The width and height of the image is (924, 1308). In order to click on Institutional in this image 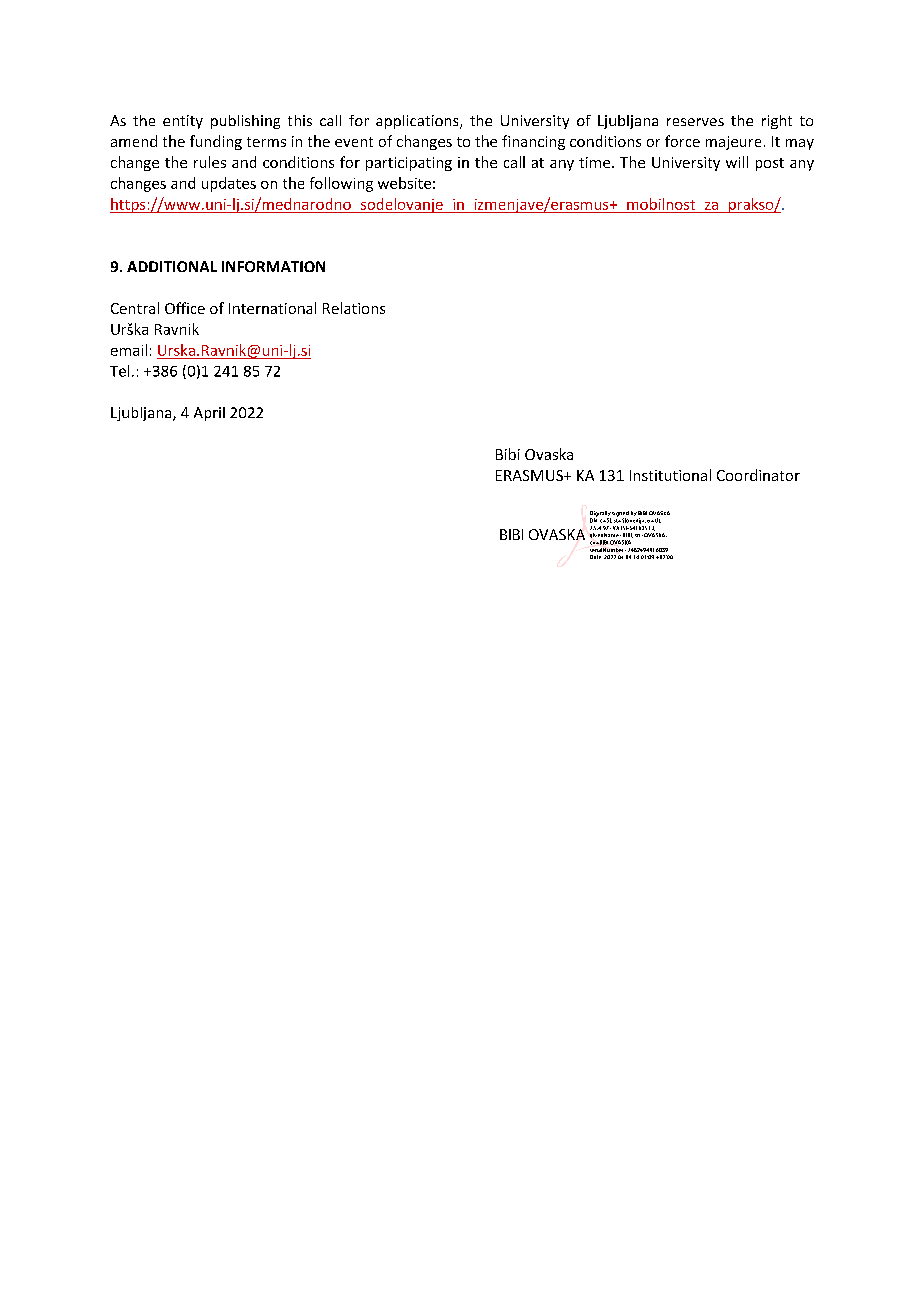, I will do `click(670, 475)`.
